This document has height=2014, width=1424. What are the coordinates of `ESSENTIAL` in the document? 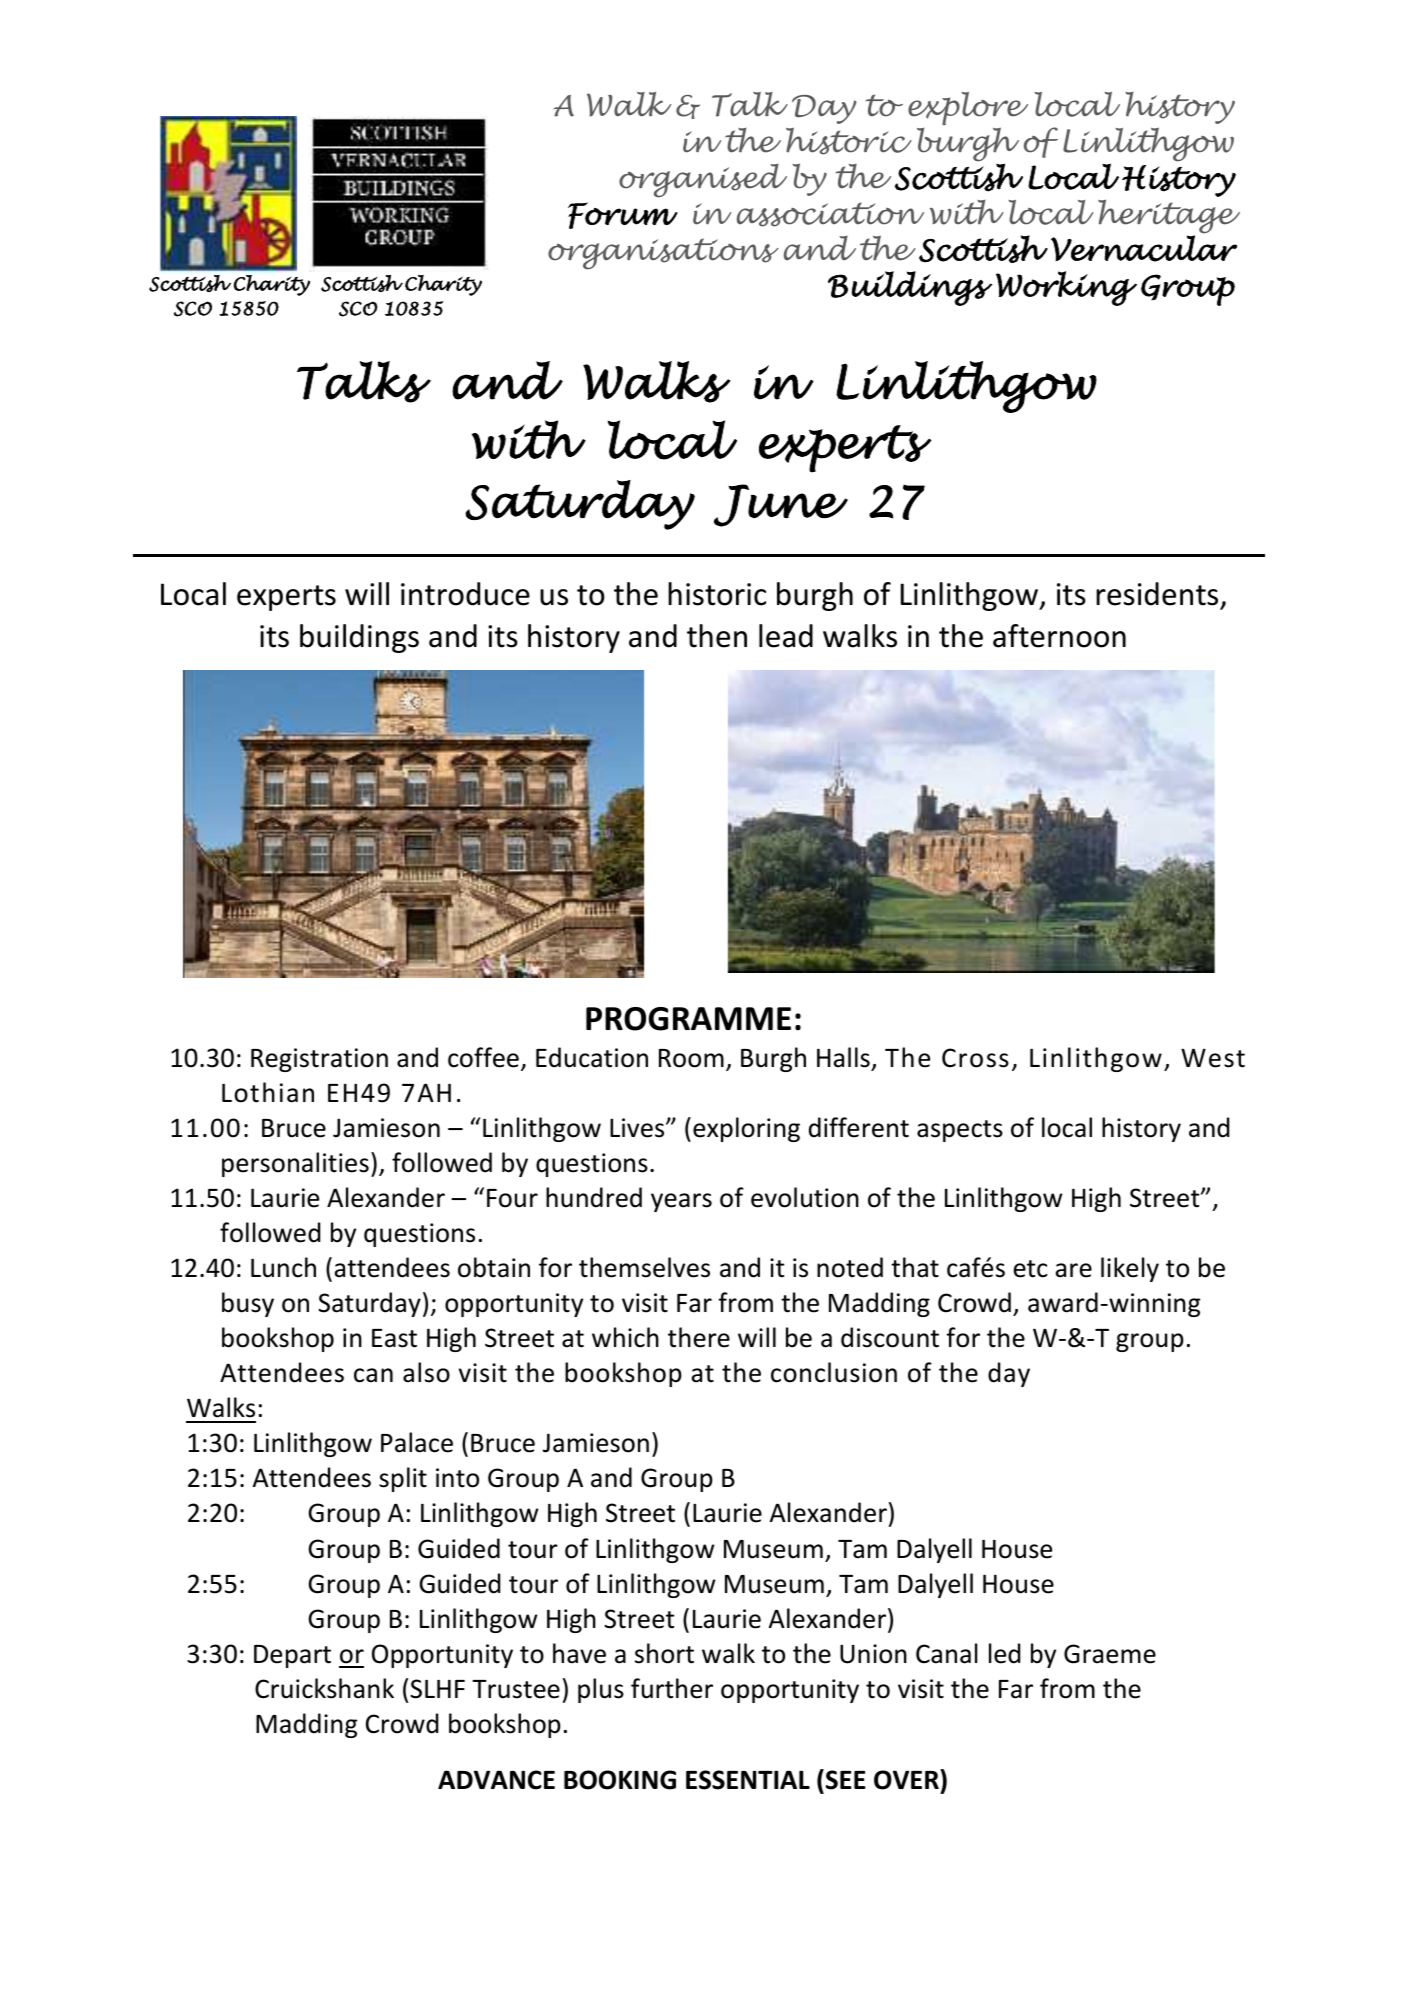 It's located at (748, 1780).
